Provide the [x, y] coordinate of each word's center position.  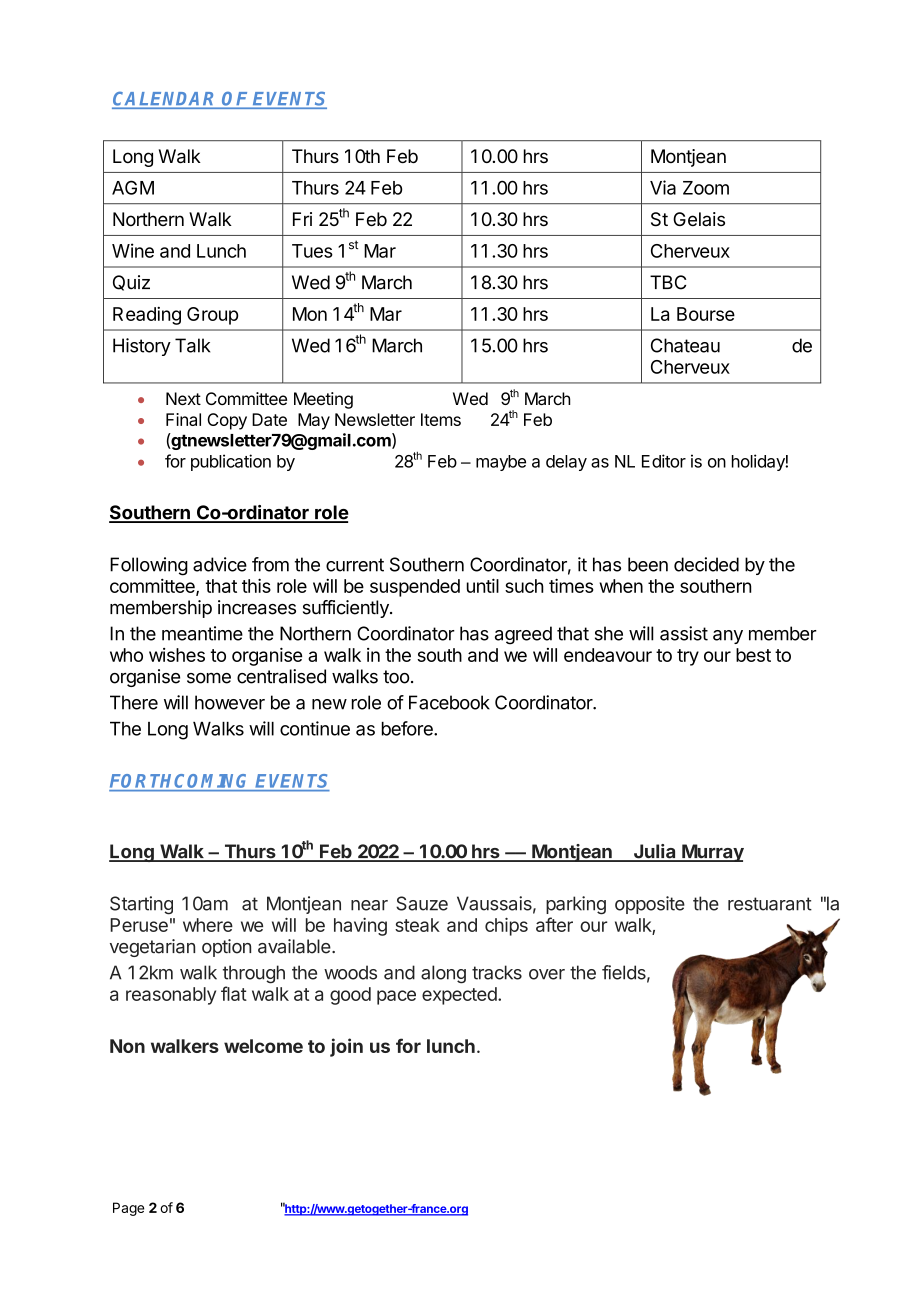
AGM [133, 187]
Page [128, 1209]
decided [706, 564]
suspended [415, 588]
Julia [654, 852]
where [208, 925]
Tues [312, 251]
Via [663, 187]
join [346, 1047]
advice [220, 564]
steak [417, 925]
